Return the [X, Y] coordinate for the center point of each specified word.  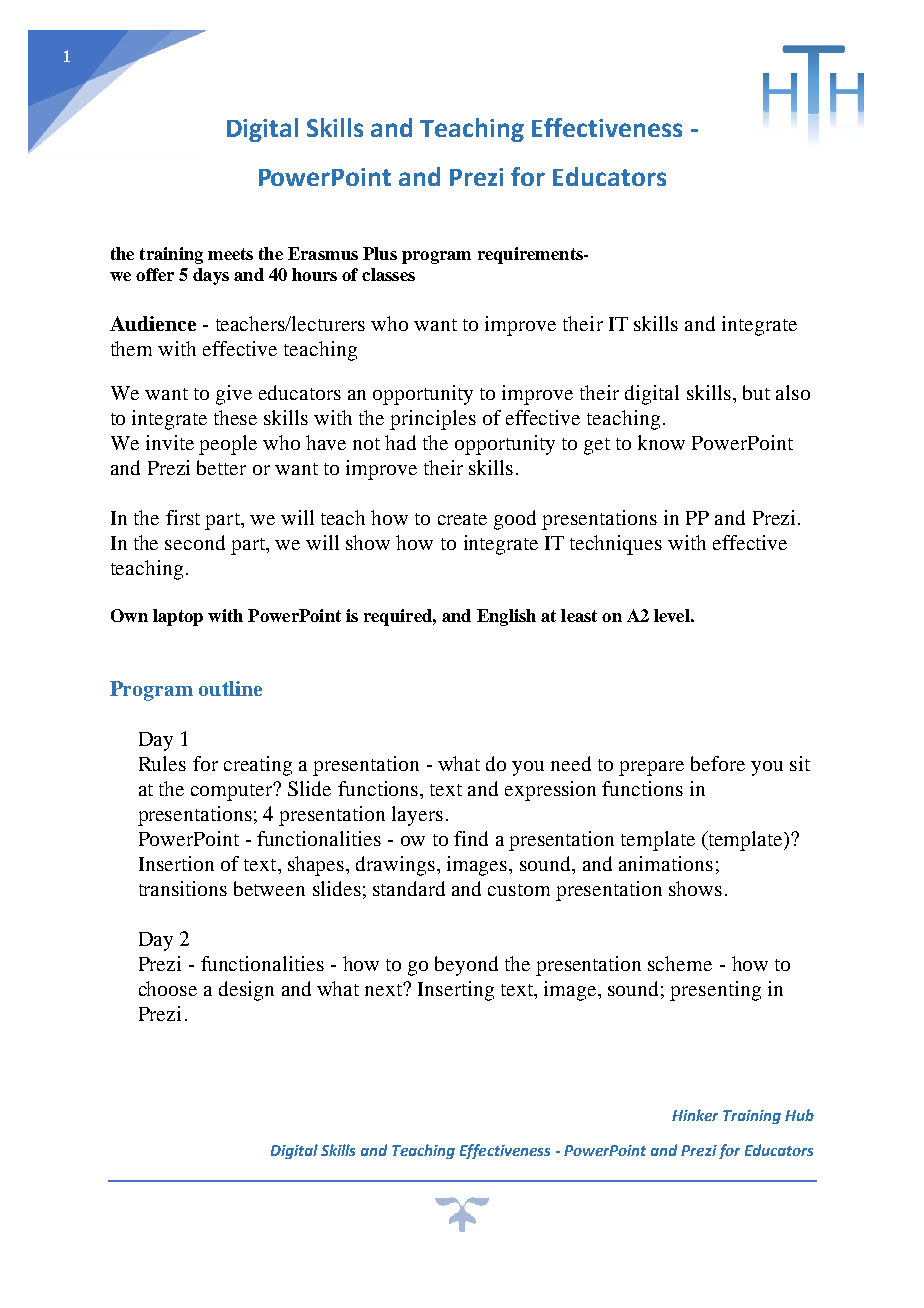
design [246, 991]
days [211, 276]
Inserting [456, 991]
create [462, 519]
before [718, 763]
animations [666, 863]
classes [388, 274]
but [756, 392]
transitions [183, 888]
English [506, 617]
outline [230, 688]
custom [519, 890]
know [661, 442]
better [221, 467]
